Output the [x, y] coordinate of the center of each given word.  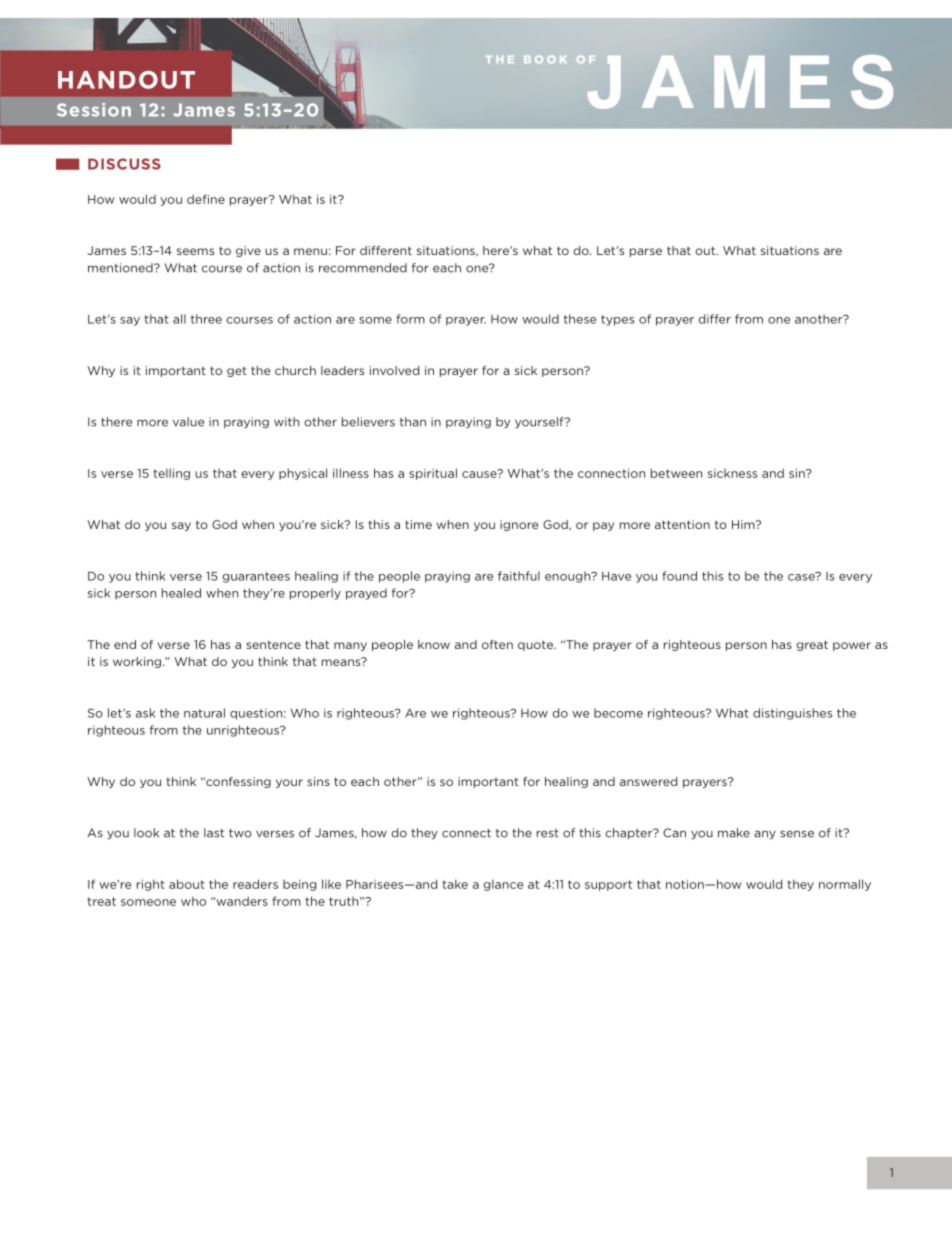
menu [310, 251]
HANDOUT [126, 80]
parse [646, 252]
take [455, 884]
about [187, 884]
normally [845, 885]
